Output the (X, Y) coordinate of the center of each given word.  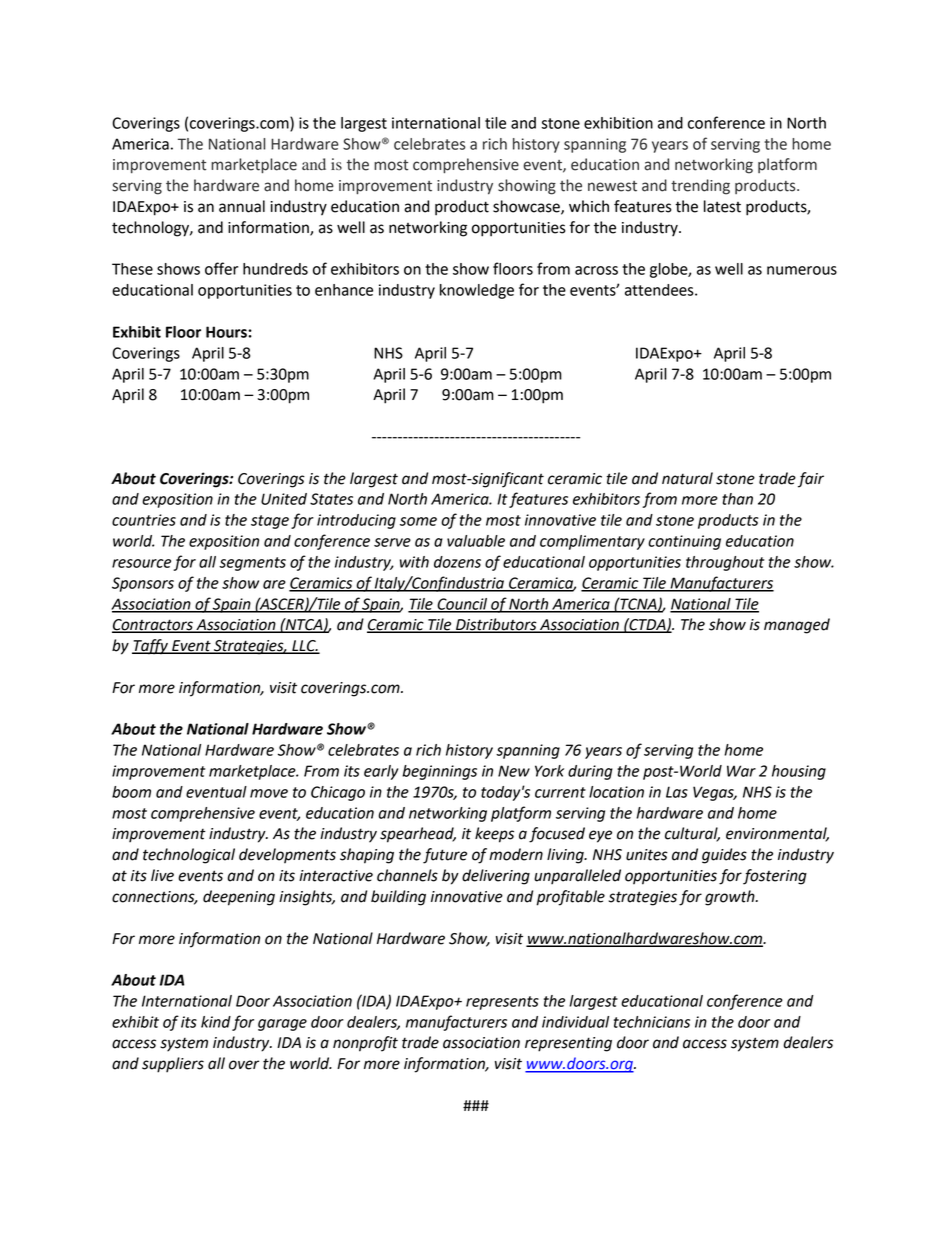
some (418, 521)
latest (722, 206)
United (284, 499)
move (269, 793)
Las (677, 792)
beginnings (439, 772)
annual (242, 206)
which (589, 206)
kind (216, 1022)
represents (502, 1003)
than (737, 499)
